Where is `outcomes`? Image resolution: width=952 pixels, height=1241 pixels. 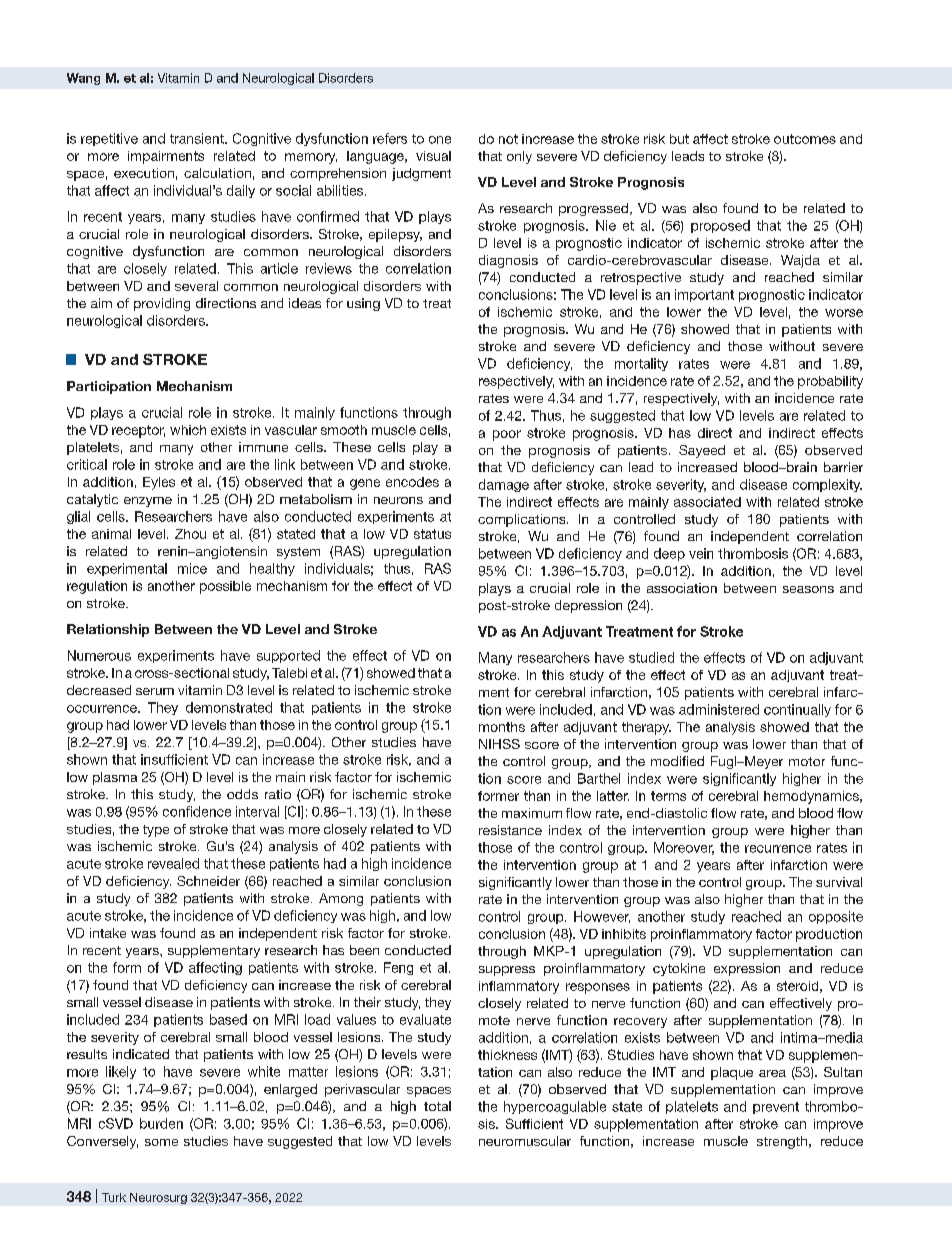
outcomes is located at coordinates (805, 139).
